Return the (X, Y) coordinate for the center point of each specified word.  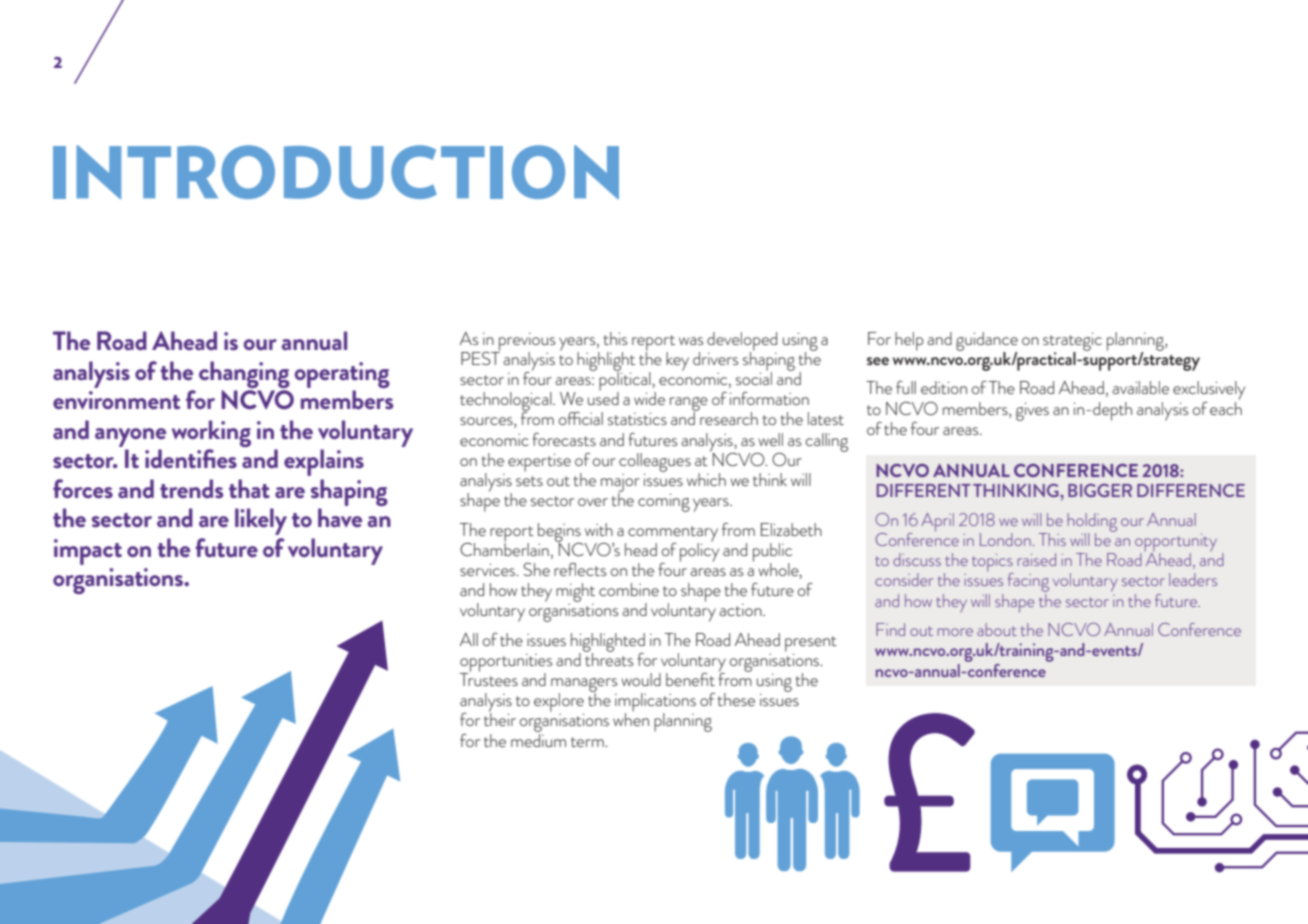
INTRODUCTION (336, 172)
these (736, 699)
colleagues (655, 463)
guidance (987, 342)
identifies (191, 458)
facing (1028, 584)
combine (629, 589)
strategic (1072, 342)
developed (742, 342)
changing (244, 374)
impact (88, 552)
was (691, 341)
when (631, 718)
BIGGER (1100, 490)
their (500, 718)
